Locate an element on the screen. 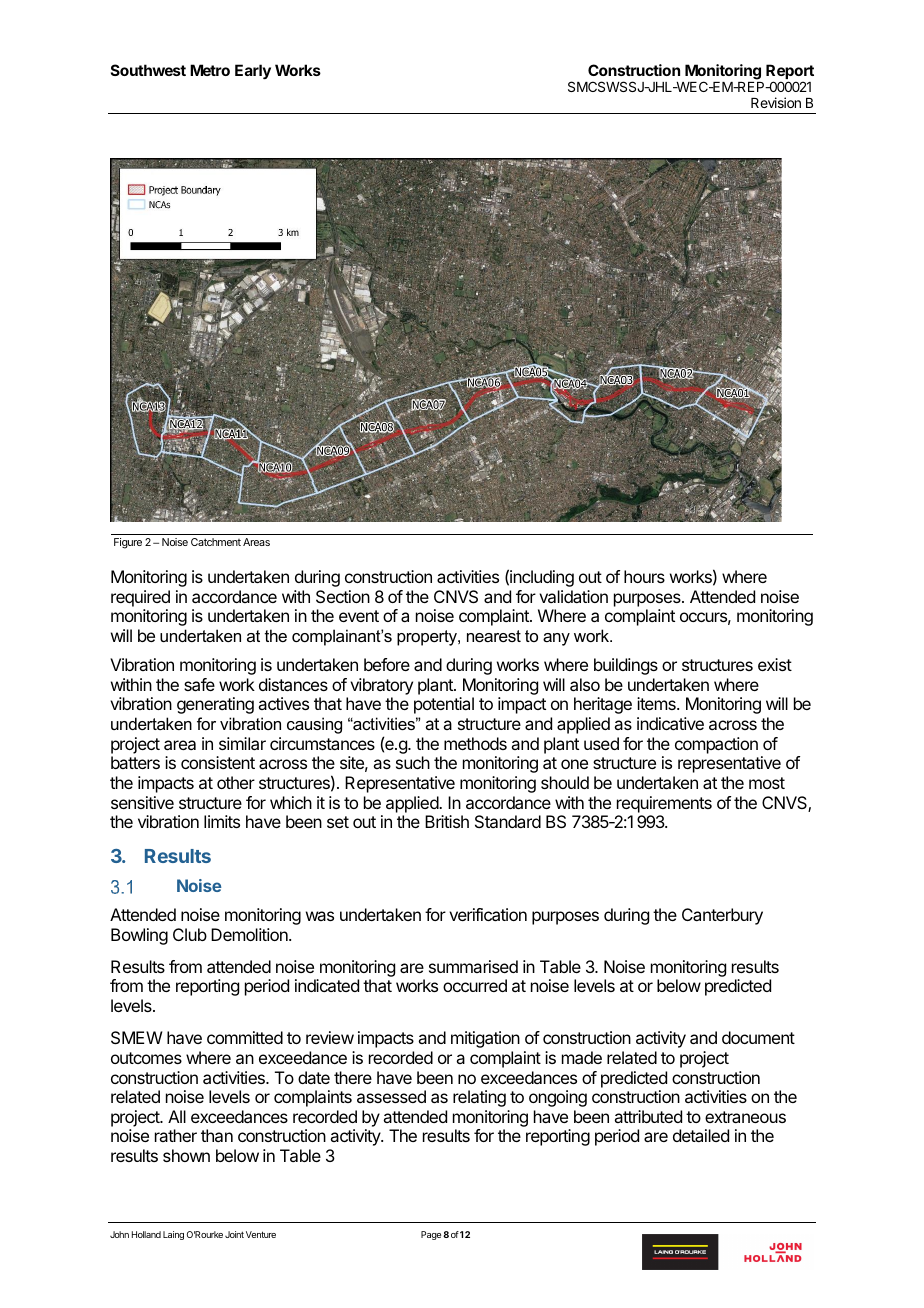 The height and width of the screenshot is (1308, 924). items is located at coordinates (657, 703).
